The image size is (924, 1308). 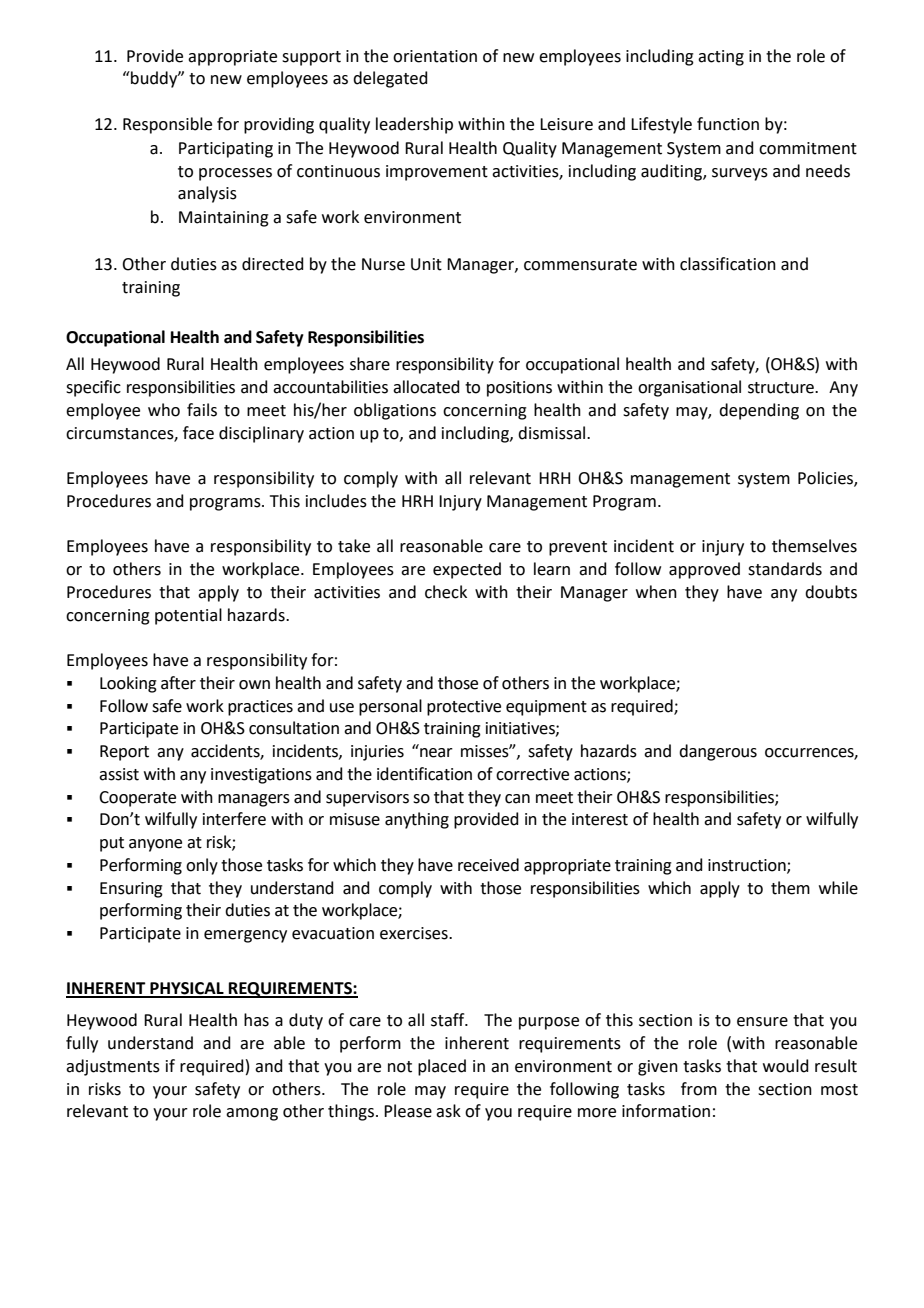 I want to click on adjustments, so click(x=113, y=1067).
